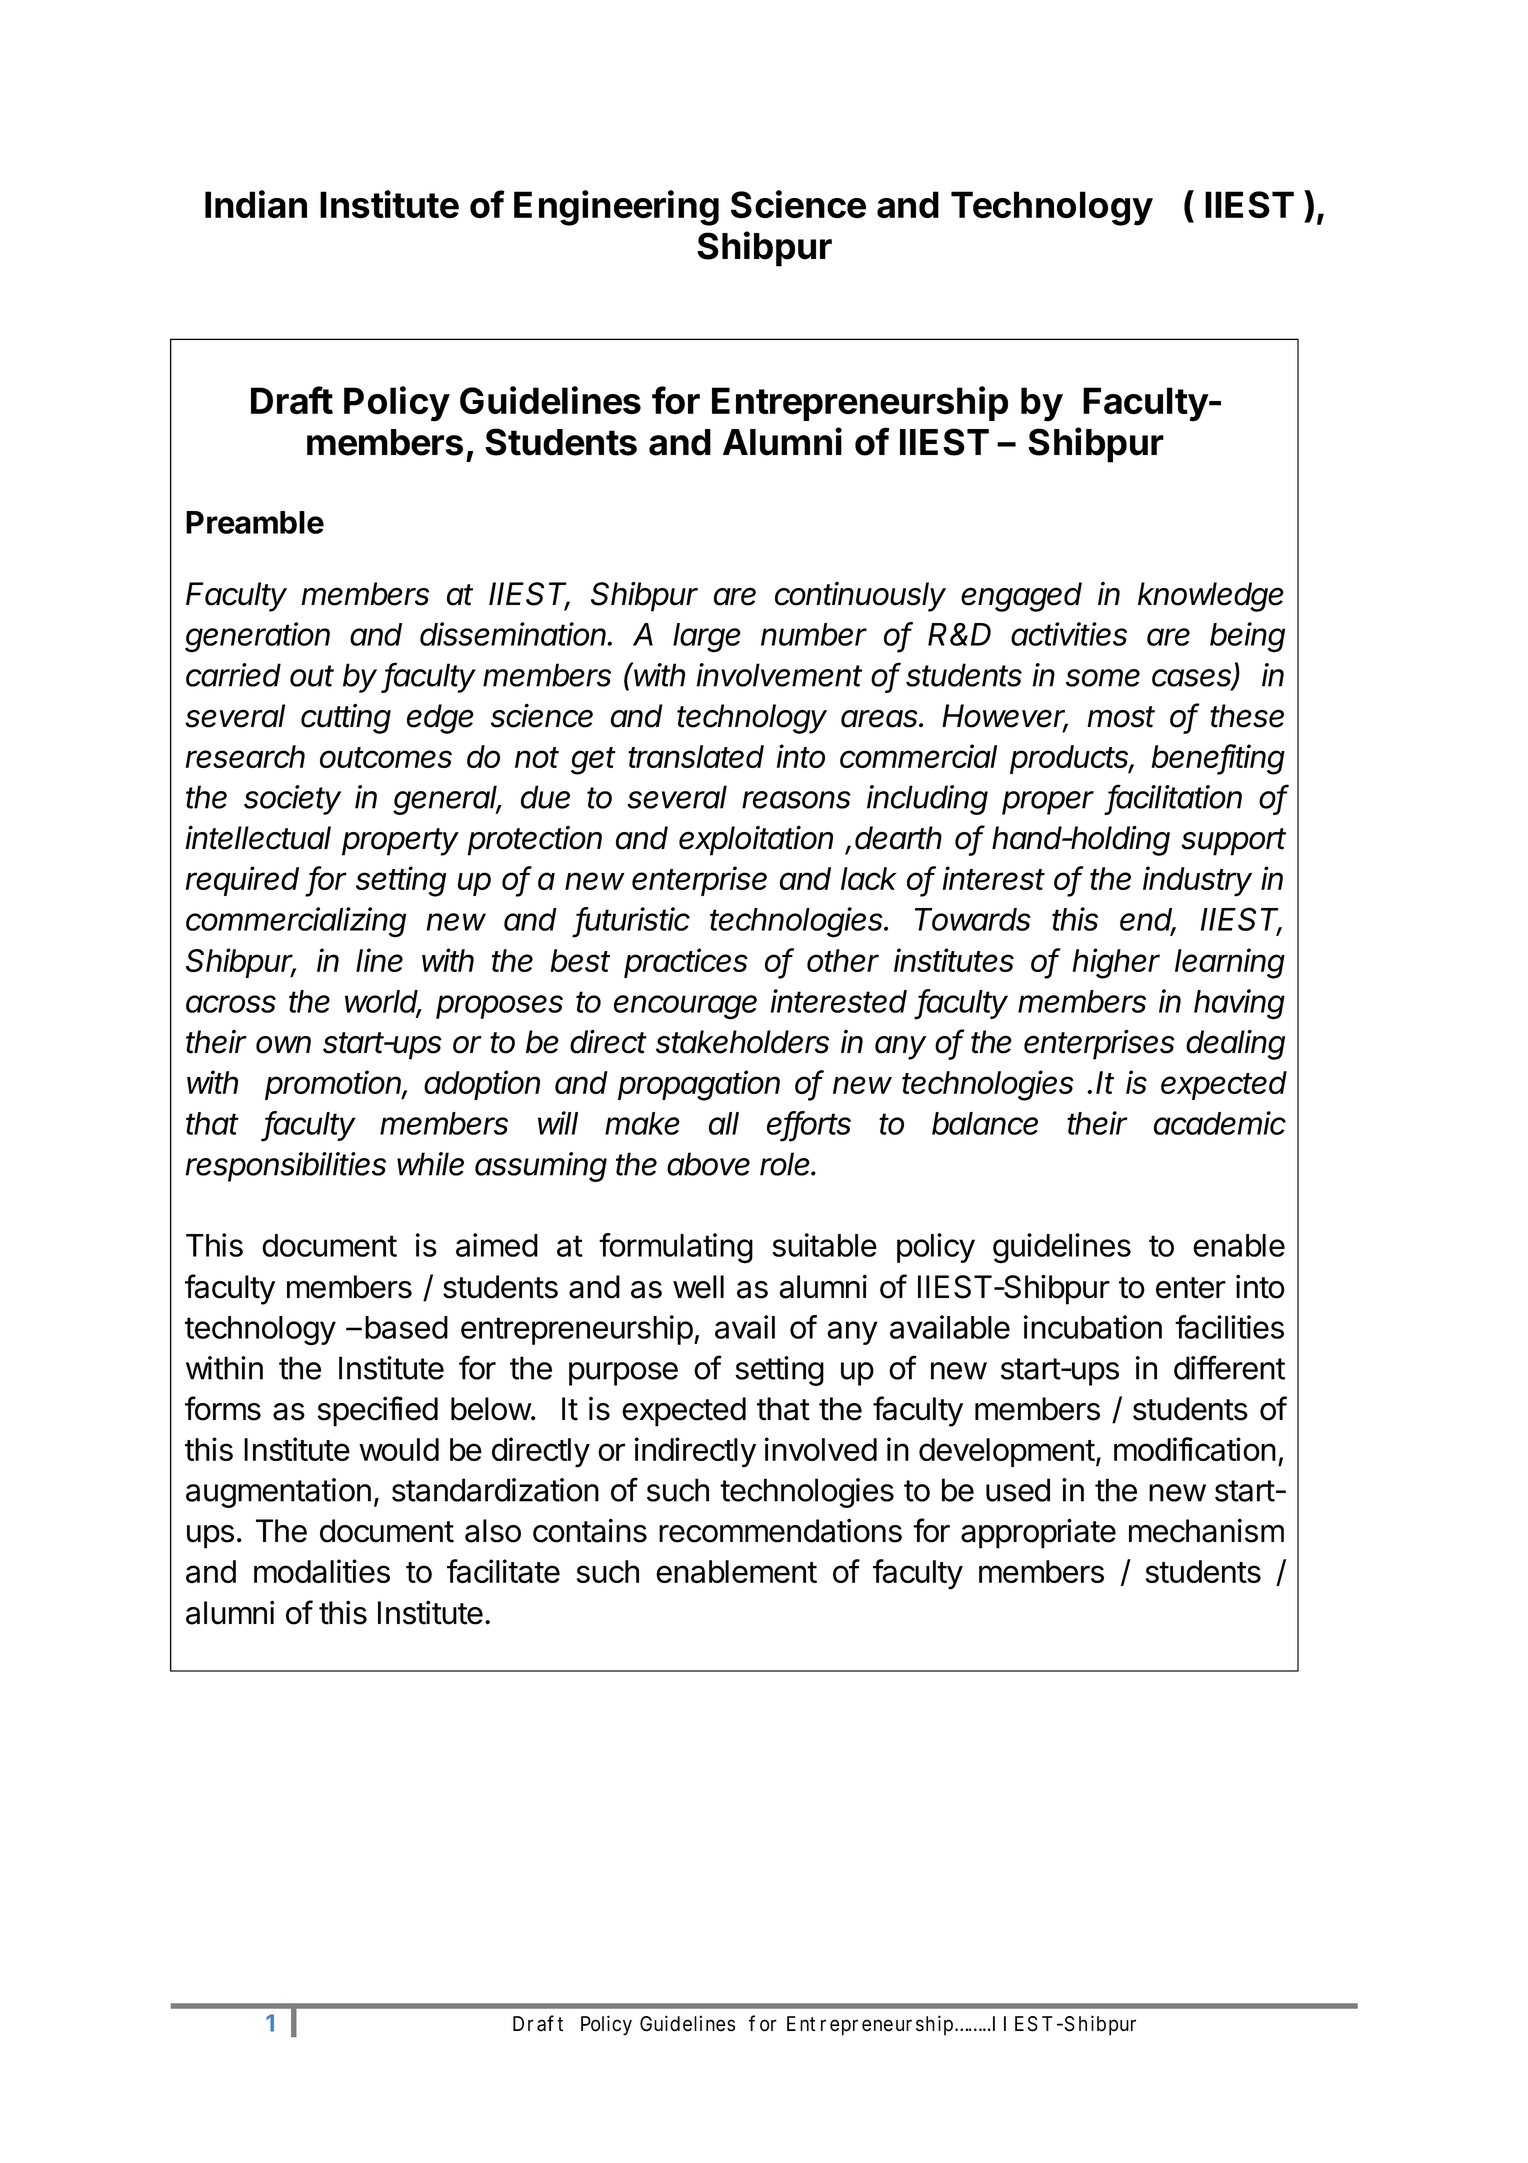  Describe the element at coordinates (286, 1167) in the document. I see `responsibilities` at that location.
